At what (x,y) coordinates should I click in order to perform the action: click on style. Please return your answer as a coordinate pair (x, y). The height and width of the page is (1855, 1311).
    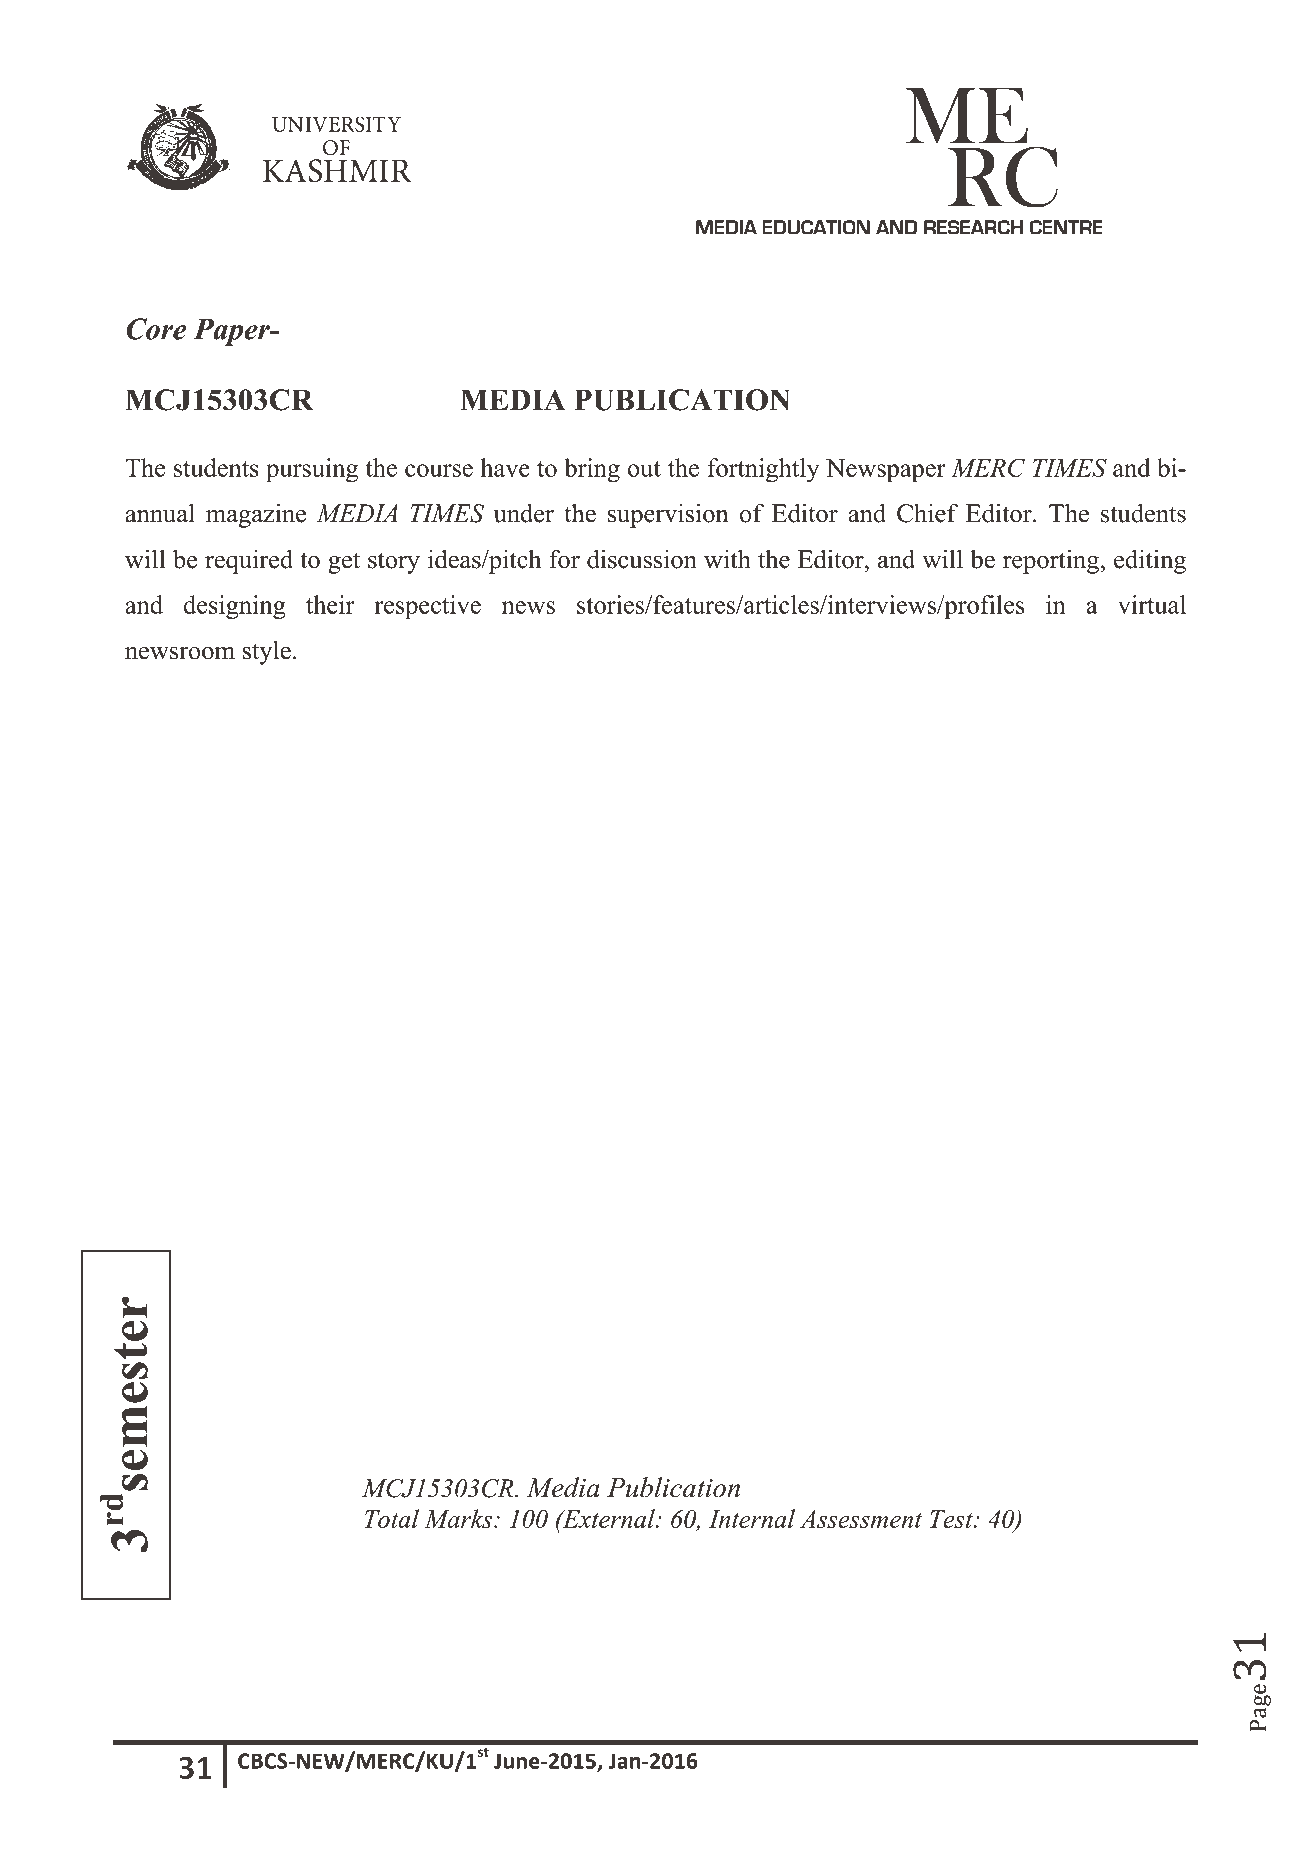
    Looking at the image, I should click on (267, 652).
